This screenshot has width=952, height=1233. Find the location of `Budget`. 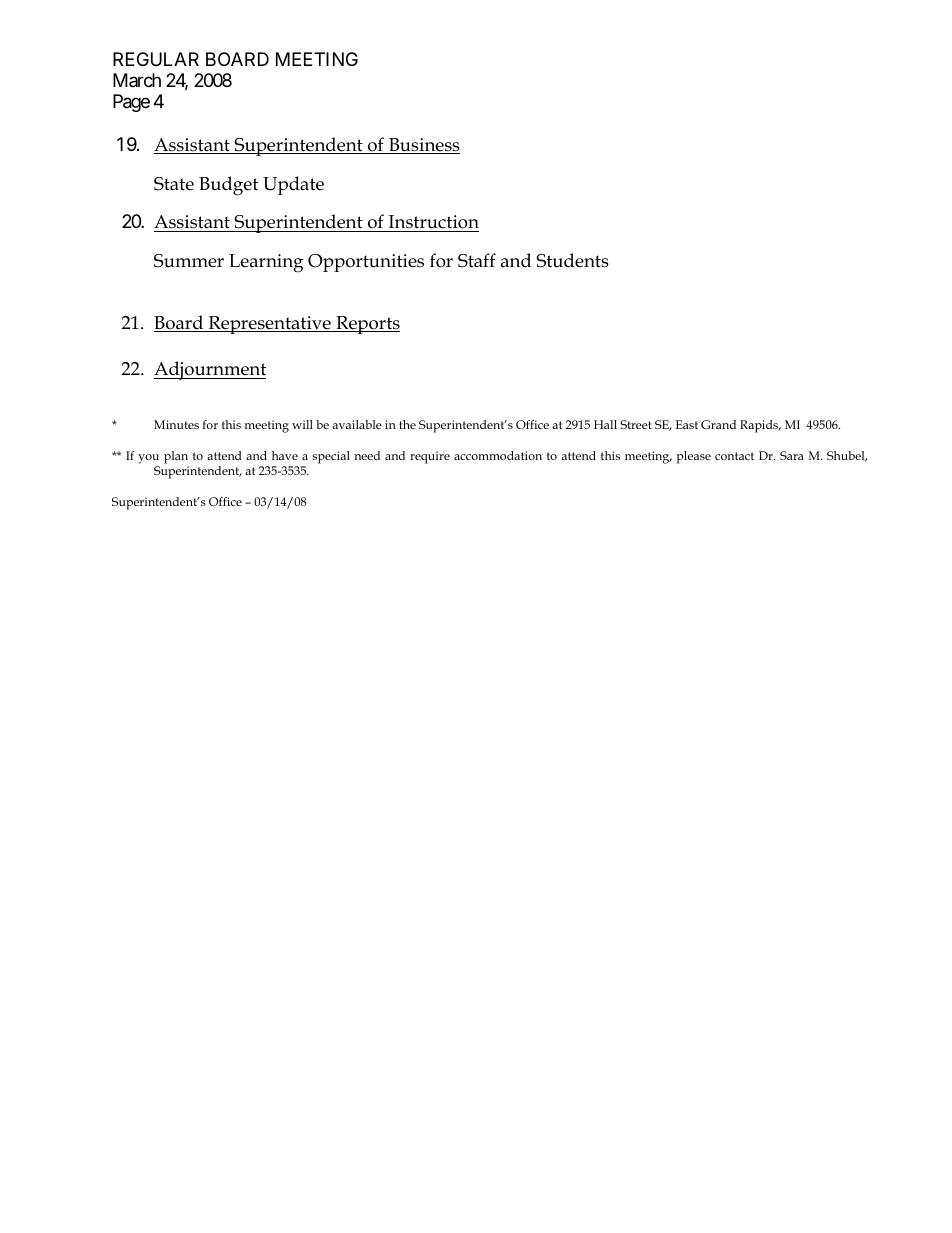

Budget is located at coordinates (228, 186).
